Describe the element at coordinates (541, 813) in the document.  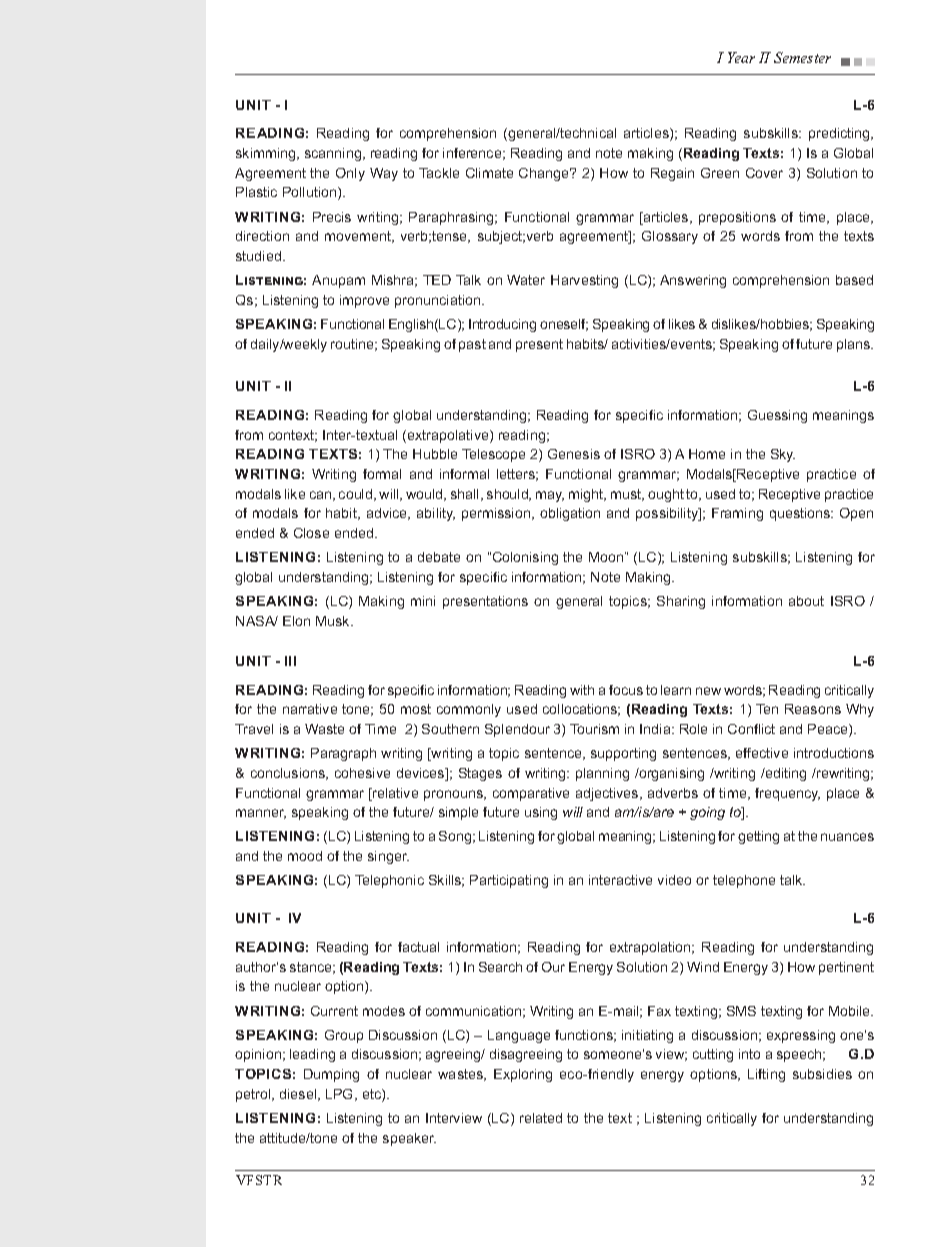
I see `using` at that location.
